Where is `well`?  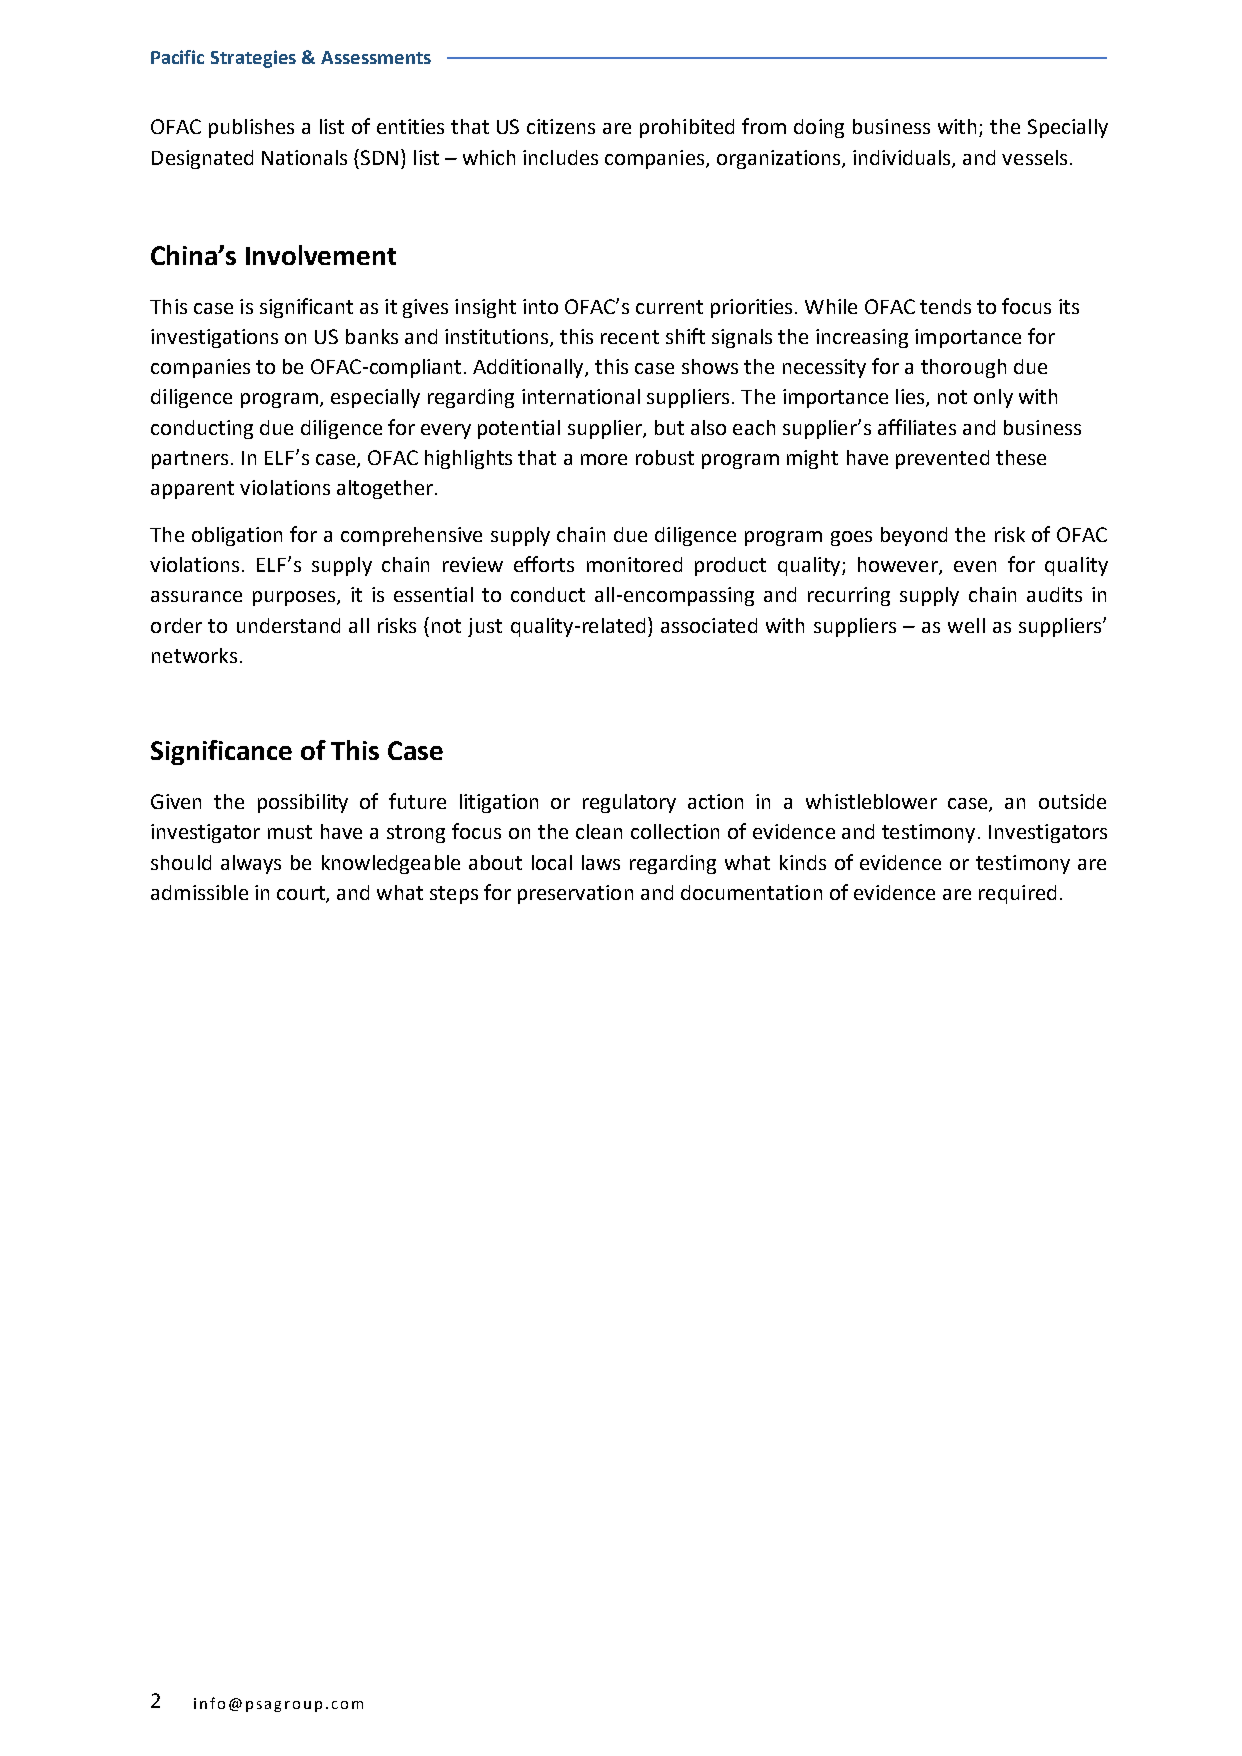 well is located at coordinates (966, 625).
